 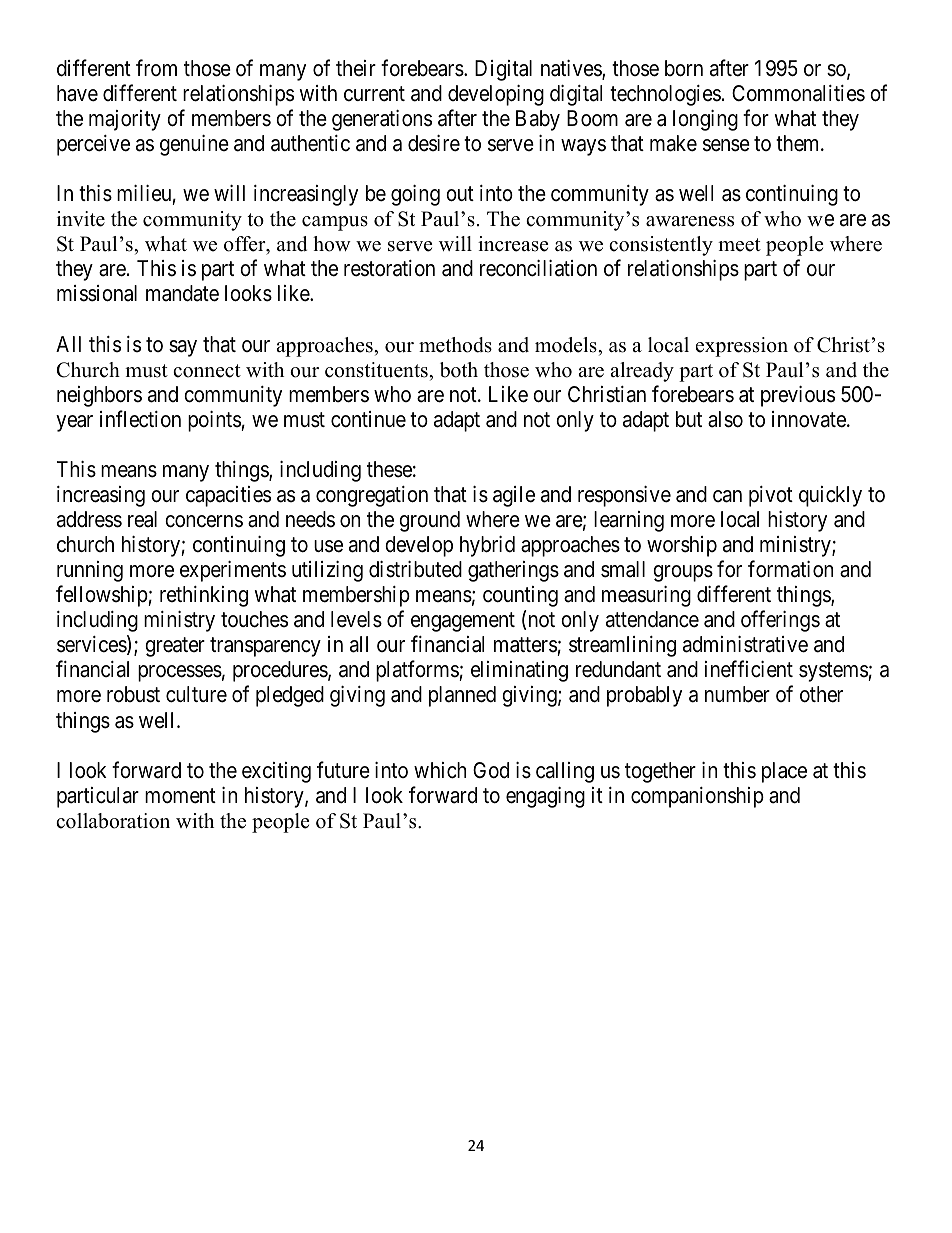 I want to click on Commonalities, so click(x=798, y=93).
